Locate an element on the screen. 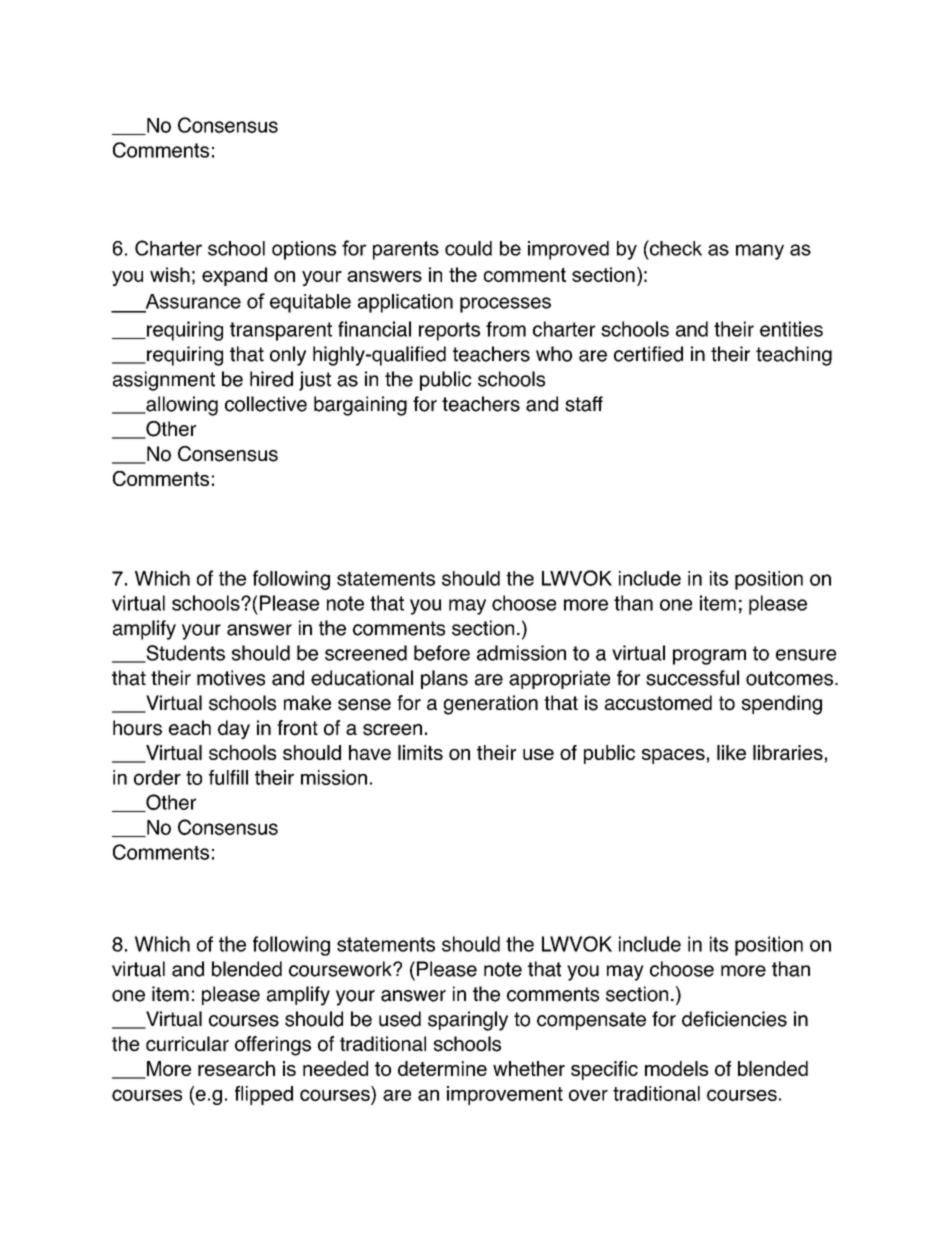  research is located at coordinates (236, 1068).
